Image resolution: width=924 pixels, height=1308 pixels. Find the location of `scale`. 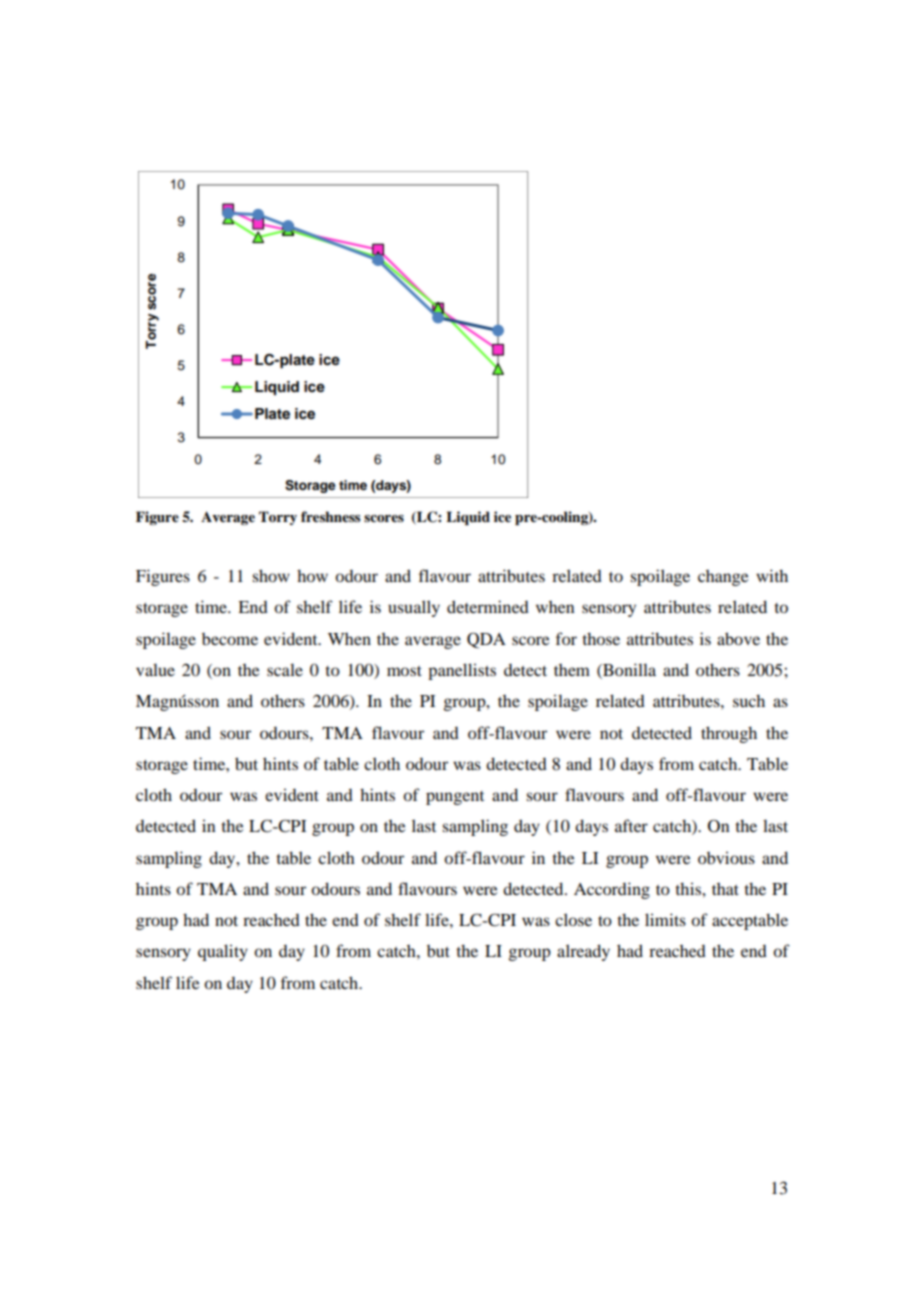

scale is located at coordinates (285, 669).
